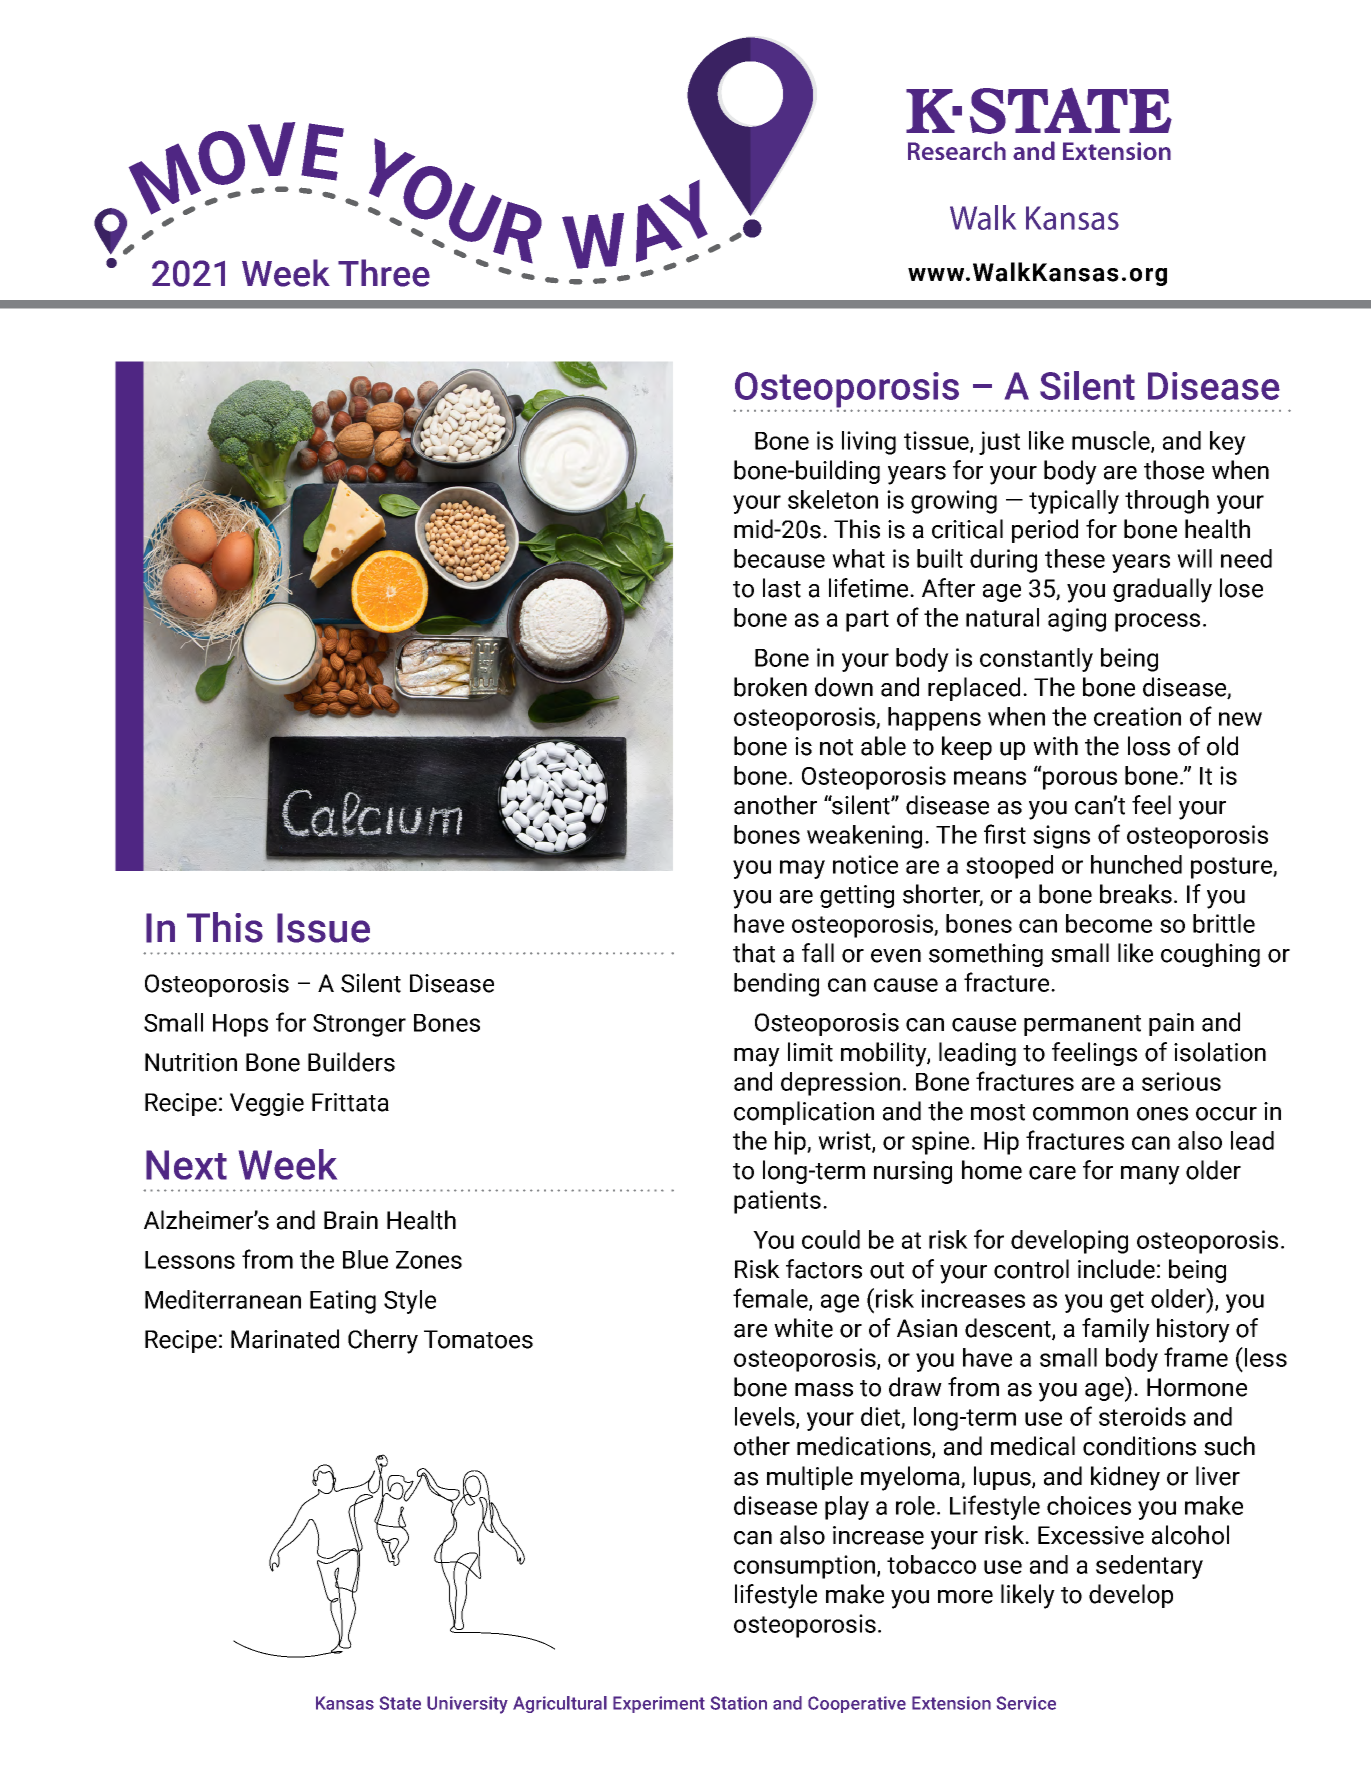  What do you see at coordinates (869, 443) in the document?
I see `living` at bounding box center [869, 443].
